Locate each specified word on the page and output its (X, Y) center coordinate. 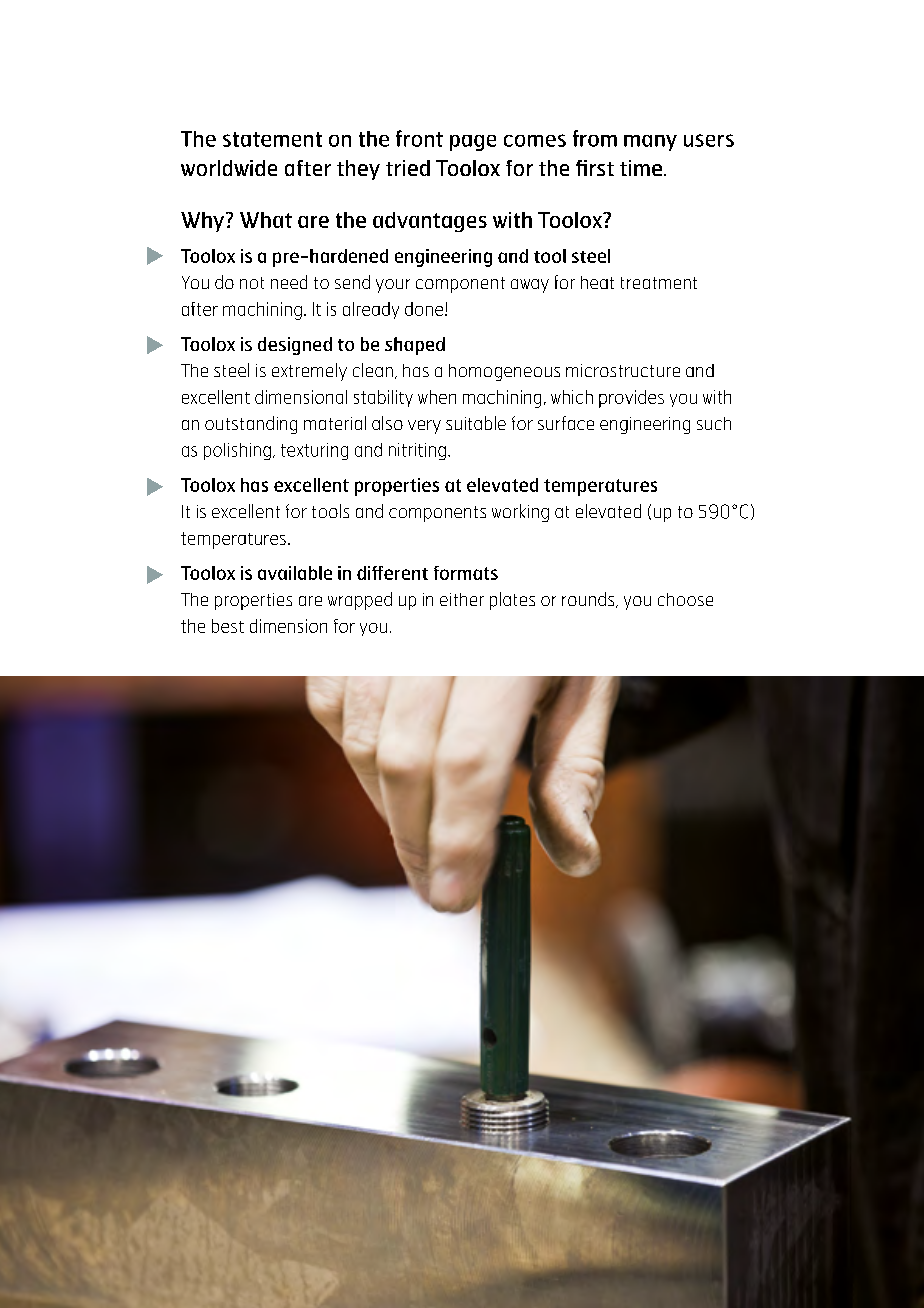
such (714, 423)
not (252, 283)
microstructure (623, 370)
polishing (237, 451)
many (650, 143)
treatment (659, 283)
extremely (309, 372)
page (473, 143)
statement (272, 139)
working (520, 513)
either (462, 599)
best (228, 626)
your (393, 286)
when (437, 397)
